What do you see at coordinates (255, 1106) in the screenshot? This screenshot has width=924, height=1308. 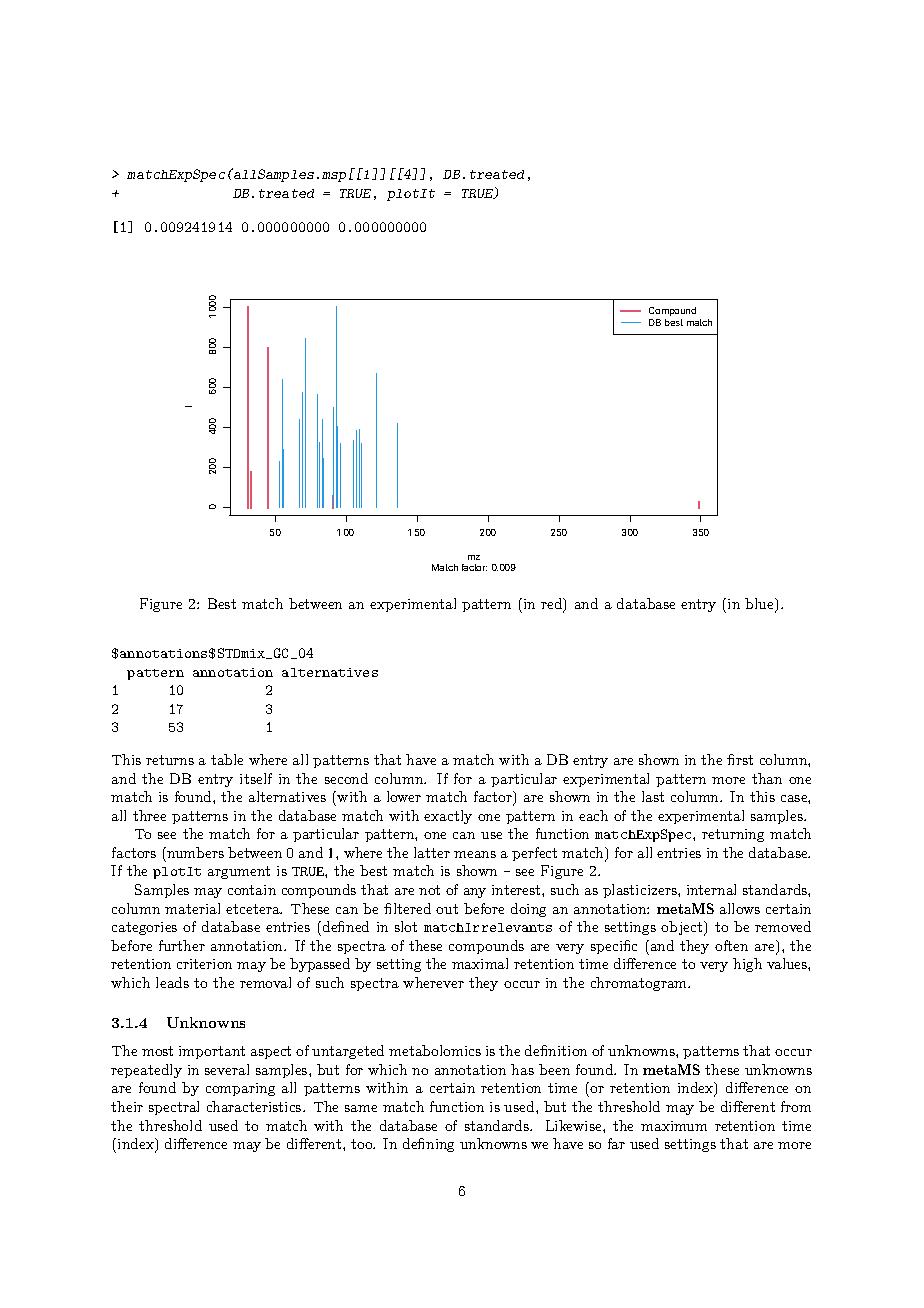 I see `characteristics` at bounding box center [255, 1106].
